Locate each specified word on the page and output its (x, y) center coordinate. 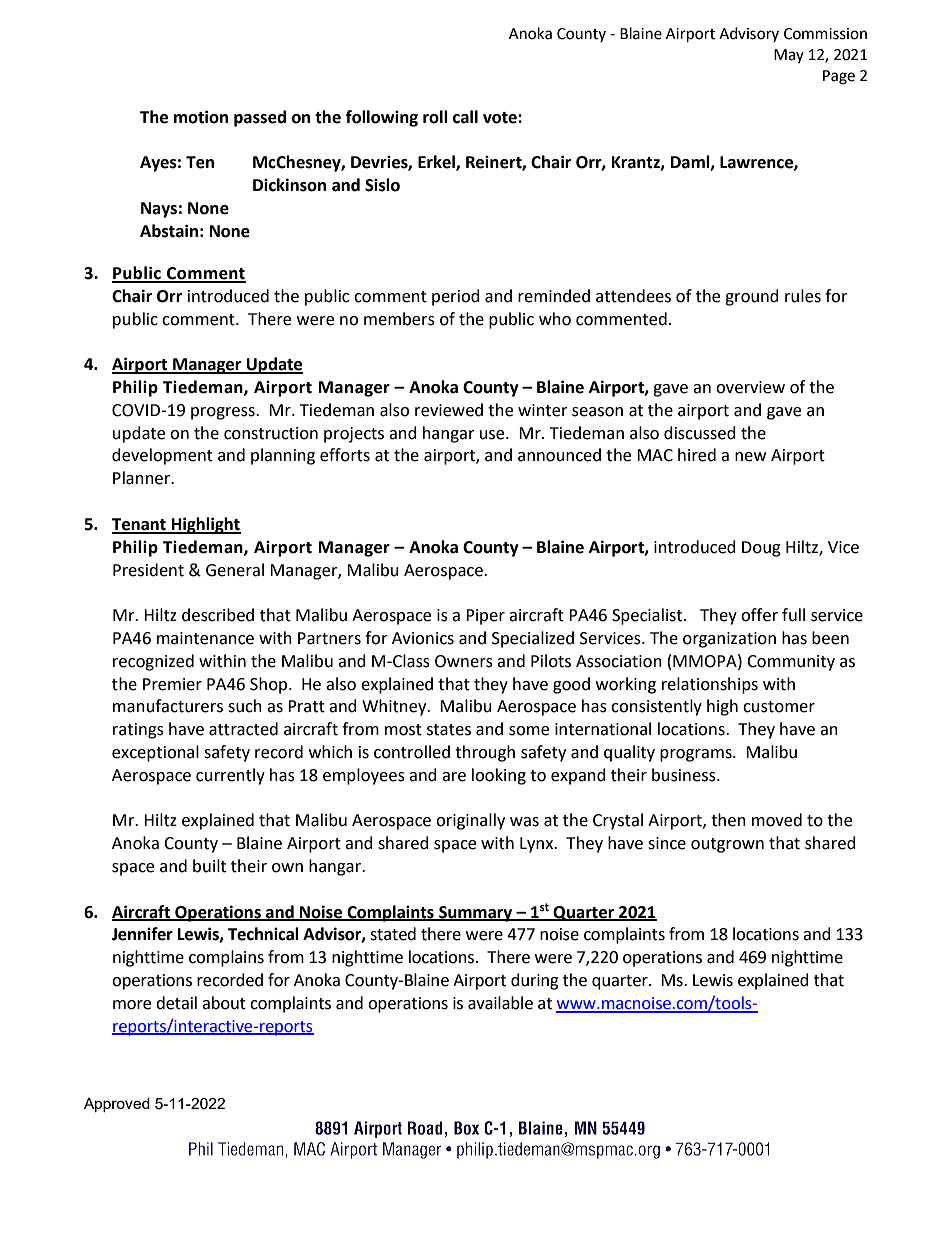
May (789, 56)
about (224, 1003)
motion (201, 117)
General (235, 570)
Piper (485, 617)
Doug (761, 549)
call (465, 117)
